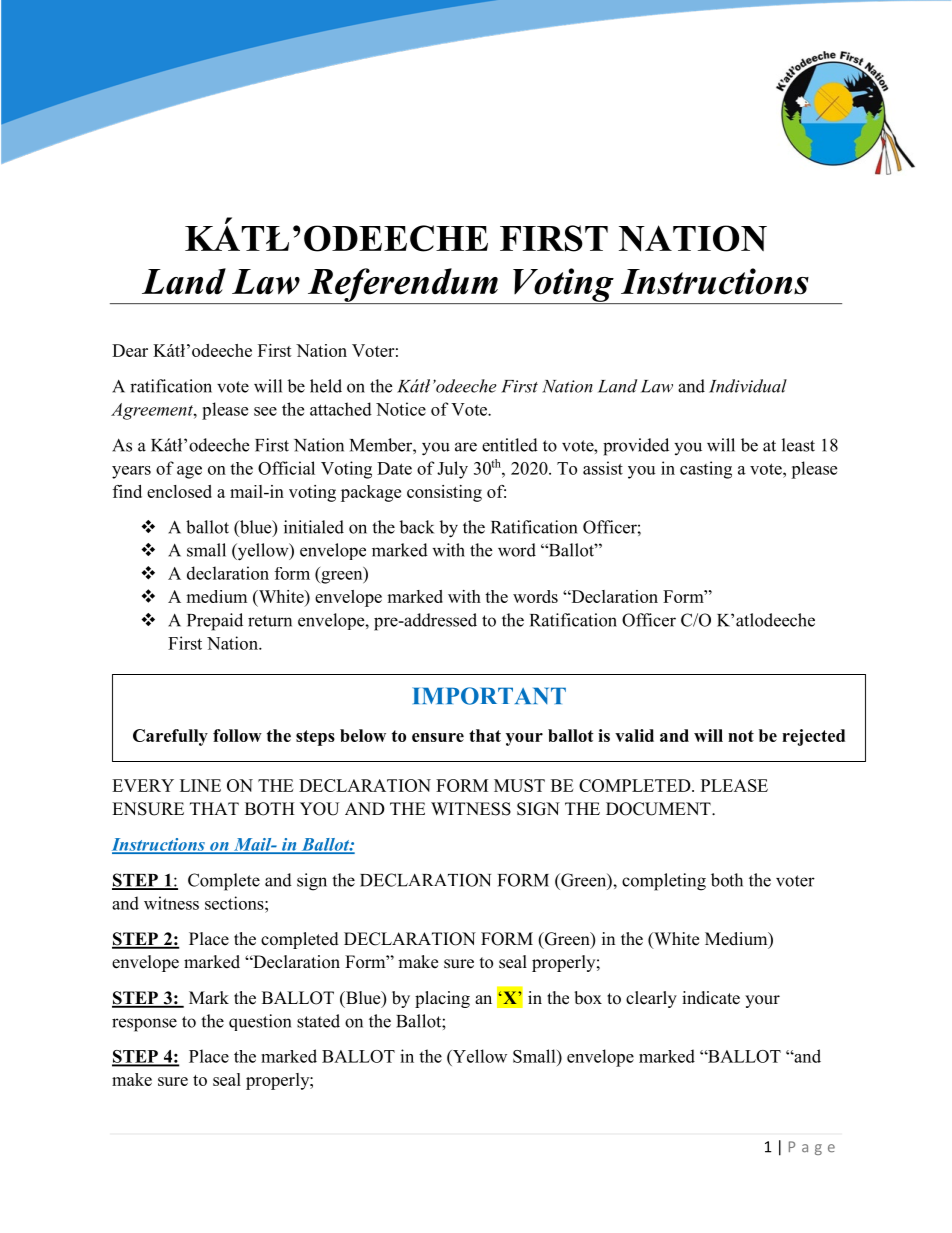  Describe the element at coordinates (260, 1022) in the page. I see `question` at that location.
